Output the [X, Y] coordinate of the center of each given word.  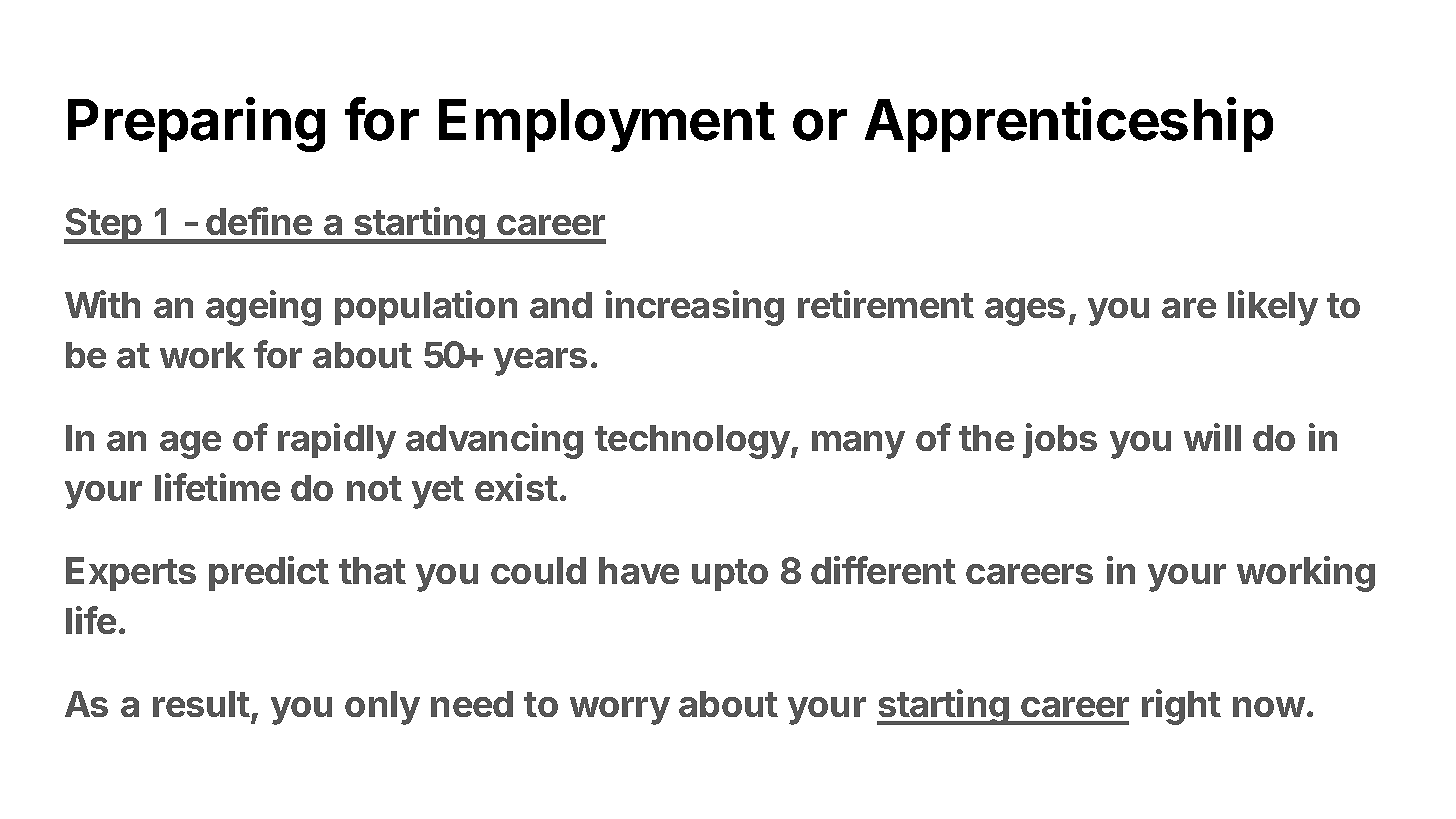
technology [693, 442]
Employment [607, 125]
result [201, 704]
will [1212, 437]
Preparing [196, 124]
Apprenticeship [1069, 124]
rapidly [337, 441]
